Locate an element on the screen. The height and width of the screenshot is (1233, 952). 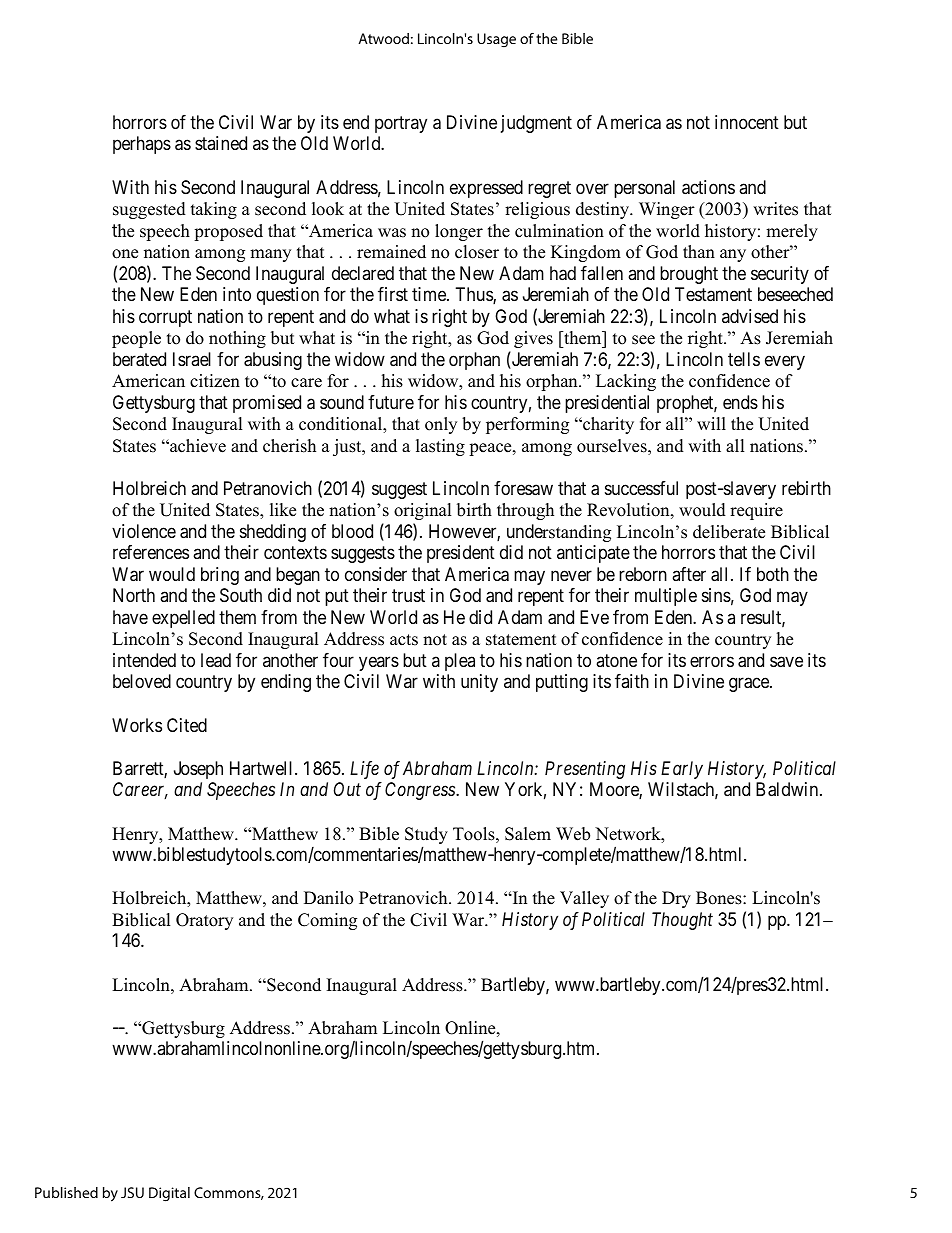
innocent is located at coordinates (747, 122).
